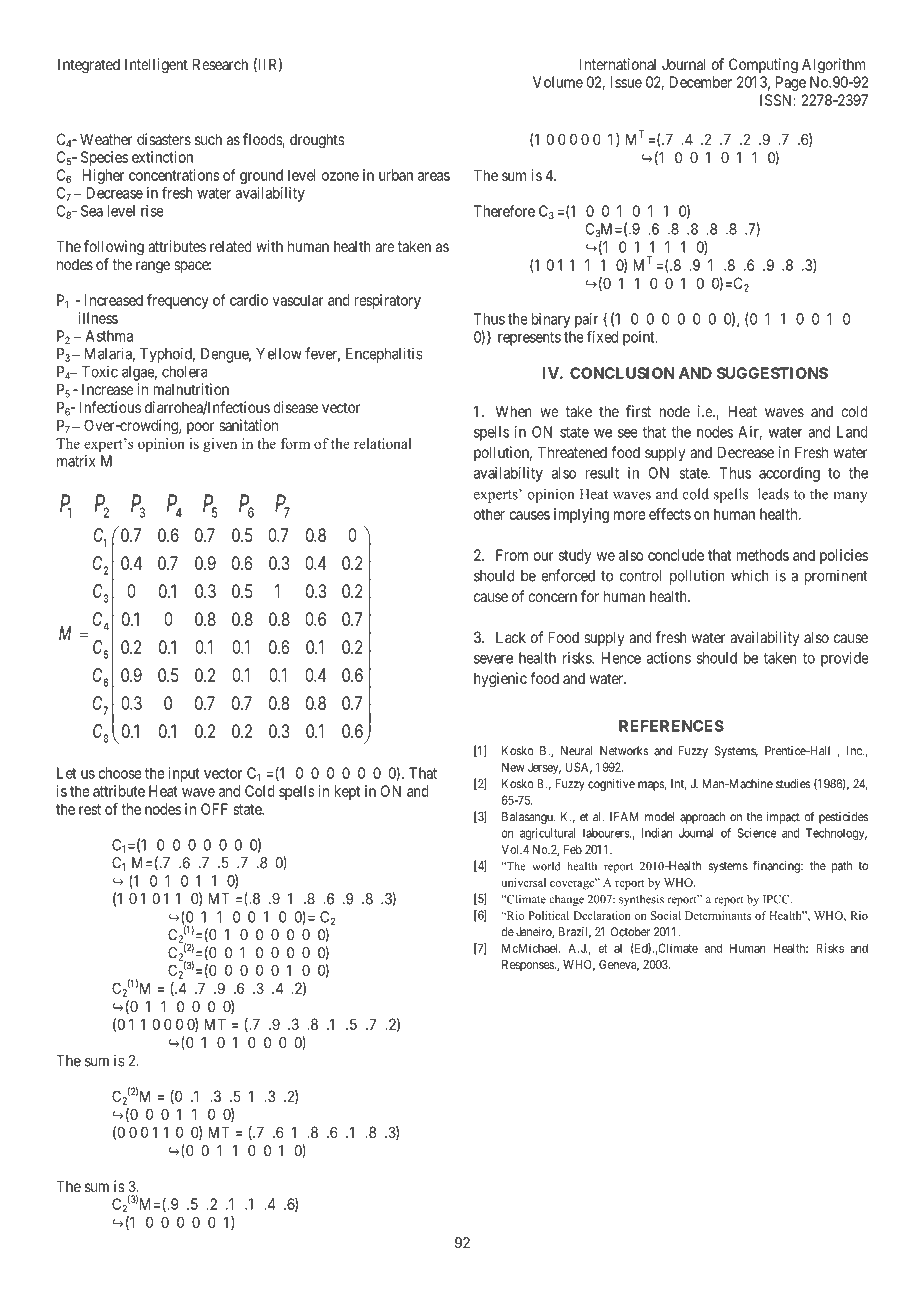 The height and width of the screenshot is (1308, 924). Describe the element at coordinates (773, 494) in the screenshot. I see `leads` at that location.
